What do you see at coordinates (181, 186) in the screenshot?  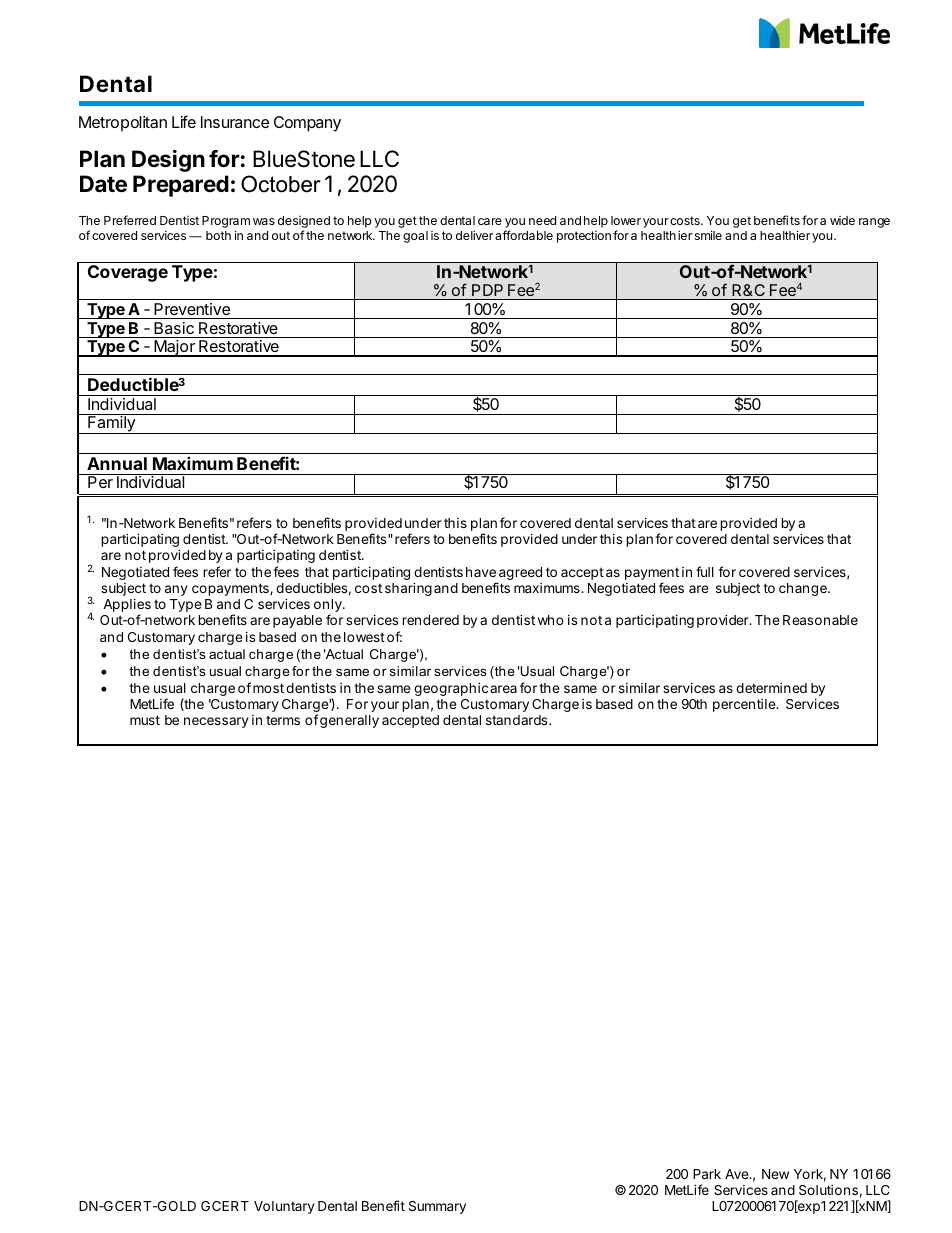 I see `Prepared` at bounding box center [181, 186].
